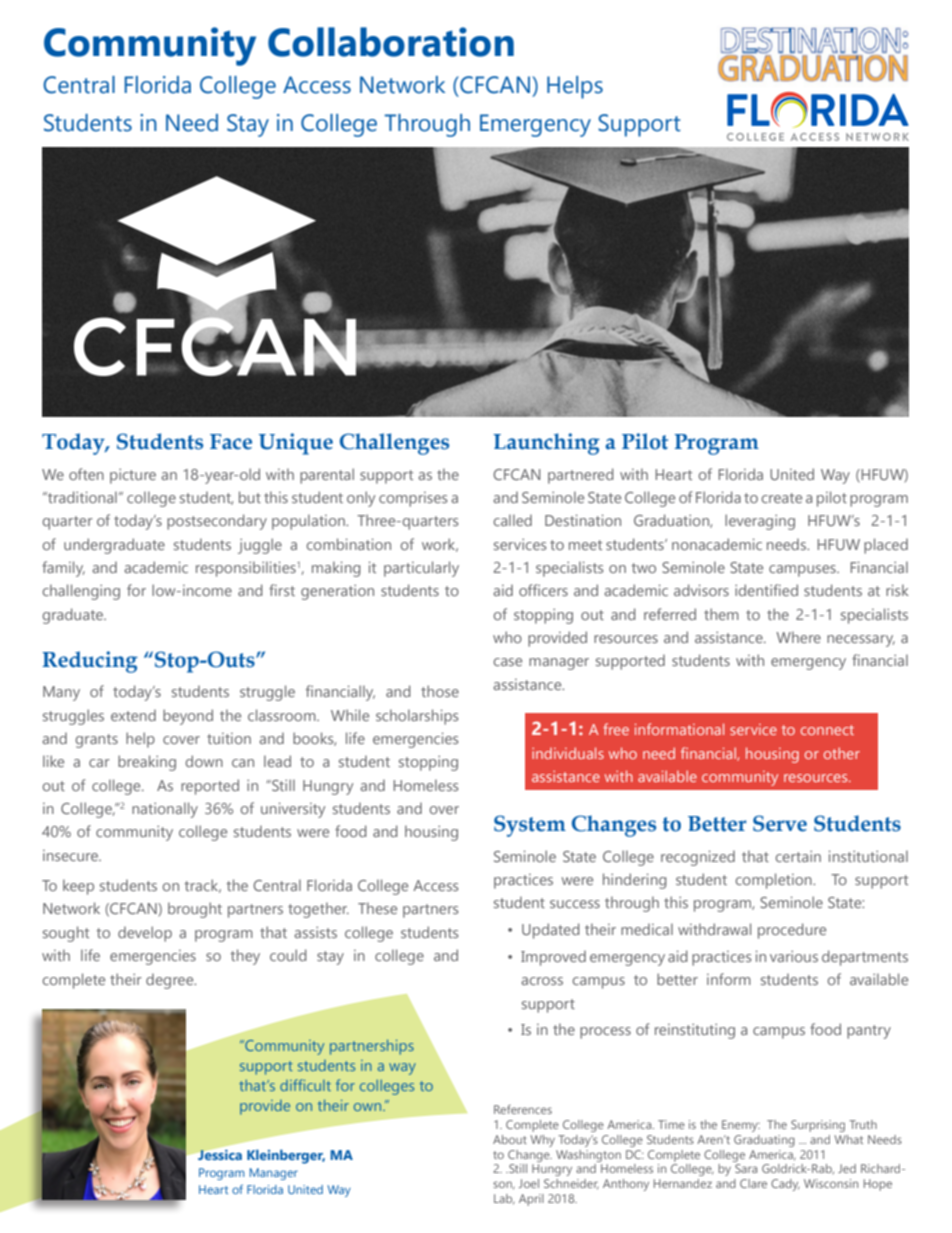 This screenshot has width=952, height=1233. I want to click on challenging, so click(81, 592).
